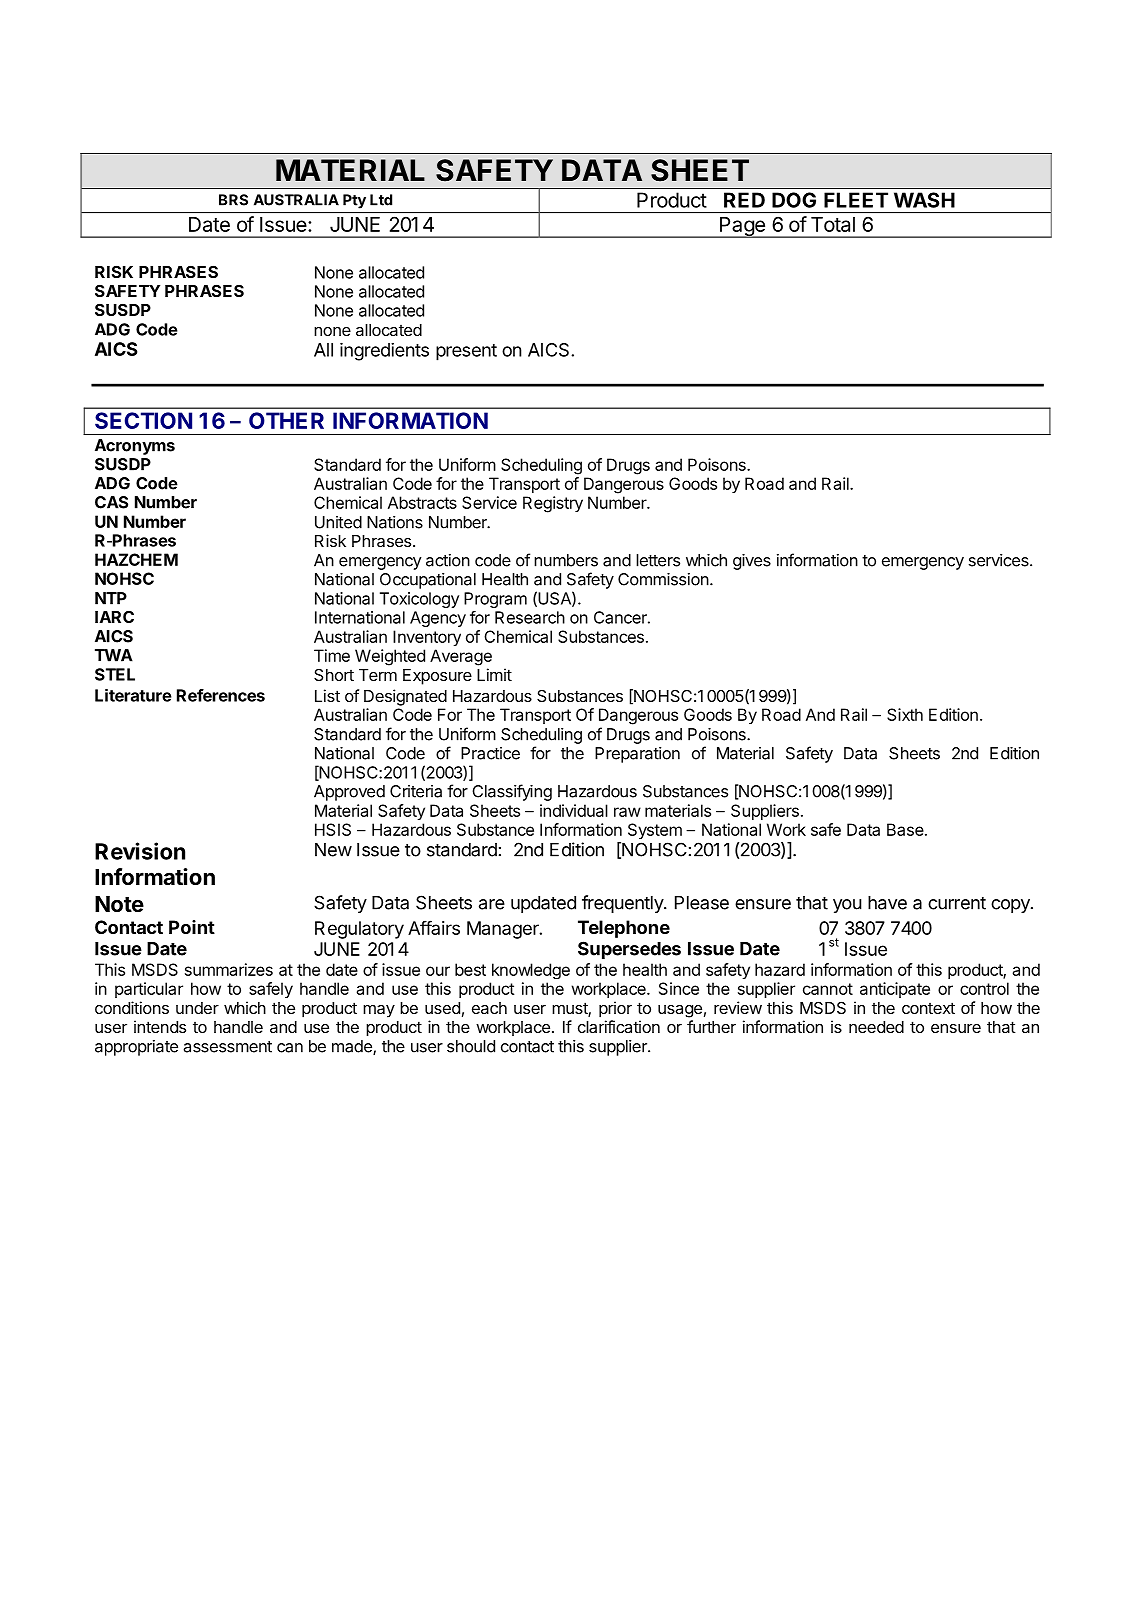 The image size is (1129, 1598). I want to click on Registry, so click(553, 504).
